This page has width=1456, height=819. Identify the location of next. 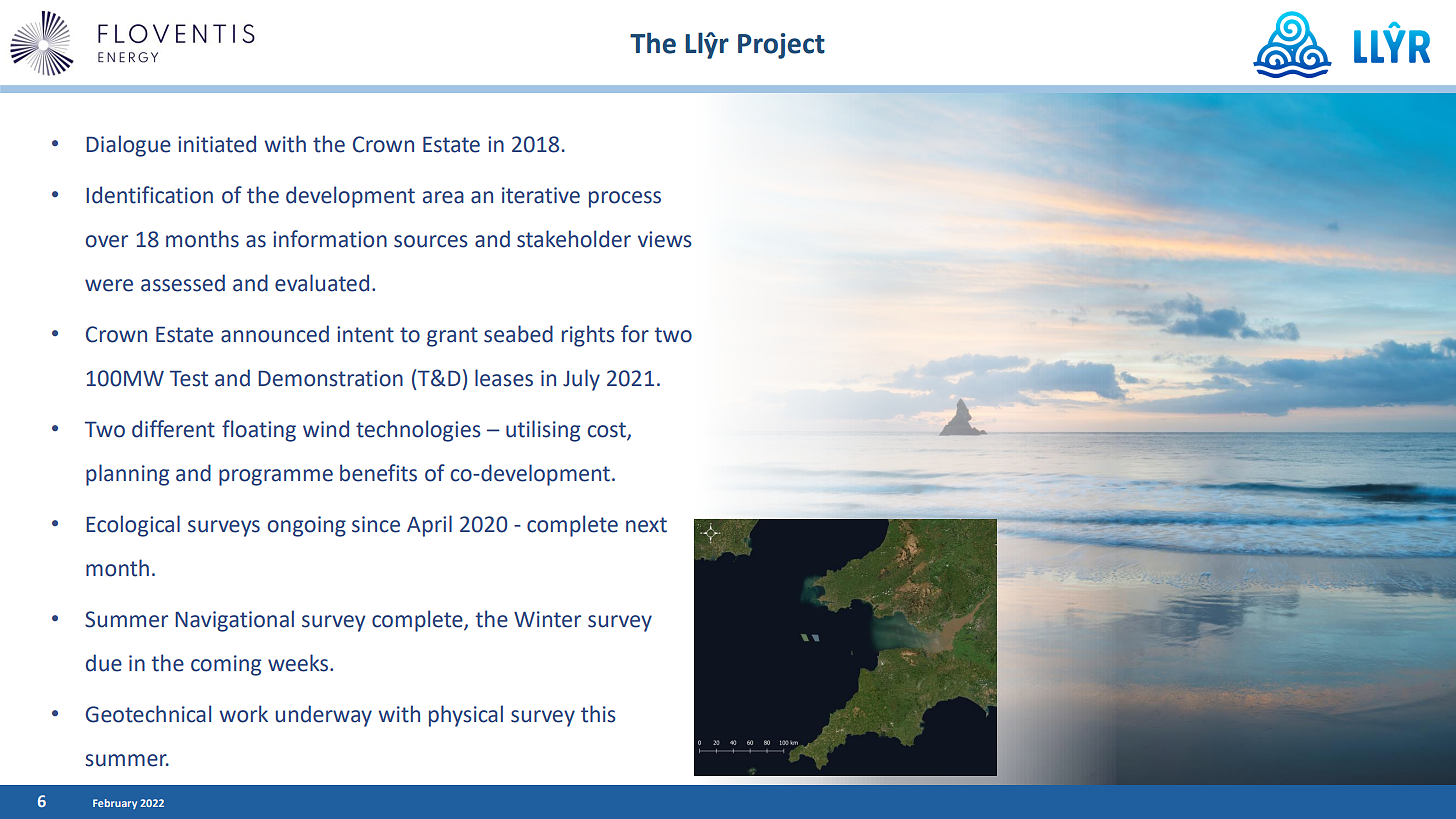
(646, 525).
